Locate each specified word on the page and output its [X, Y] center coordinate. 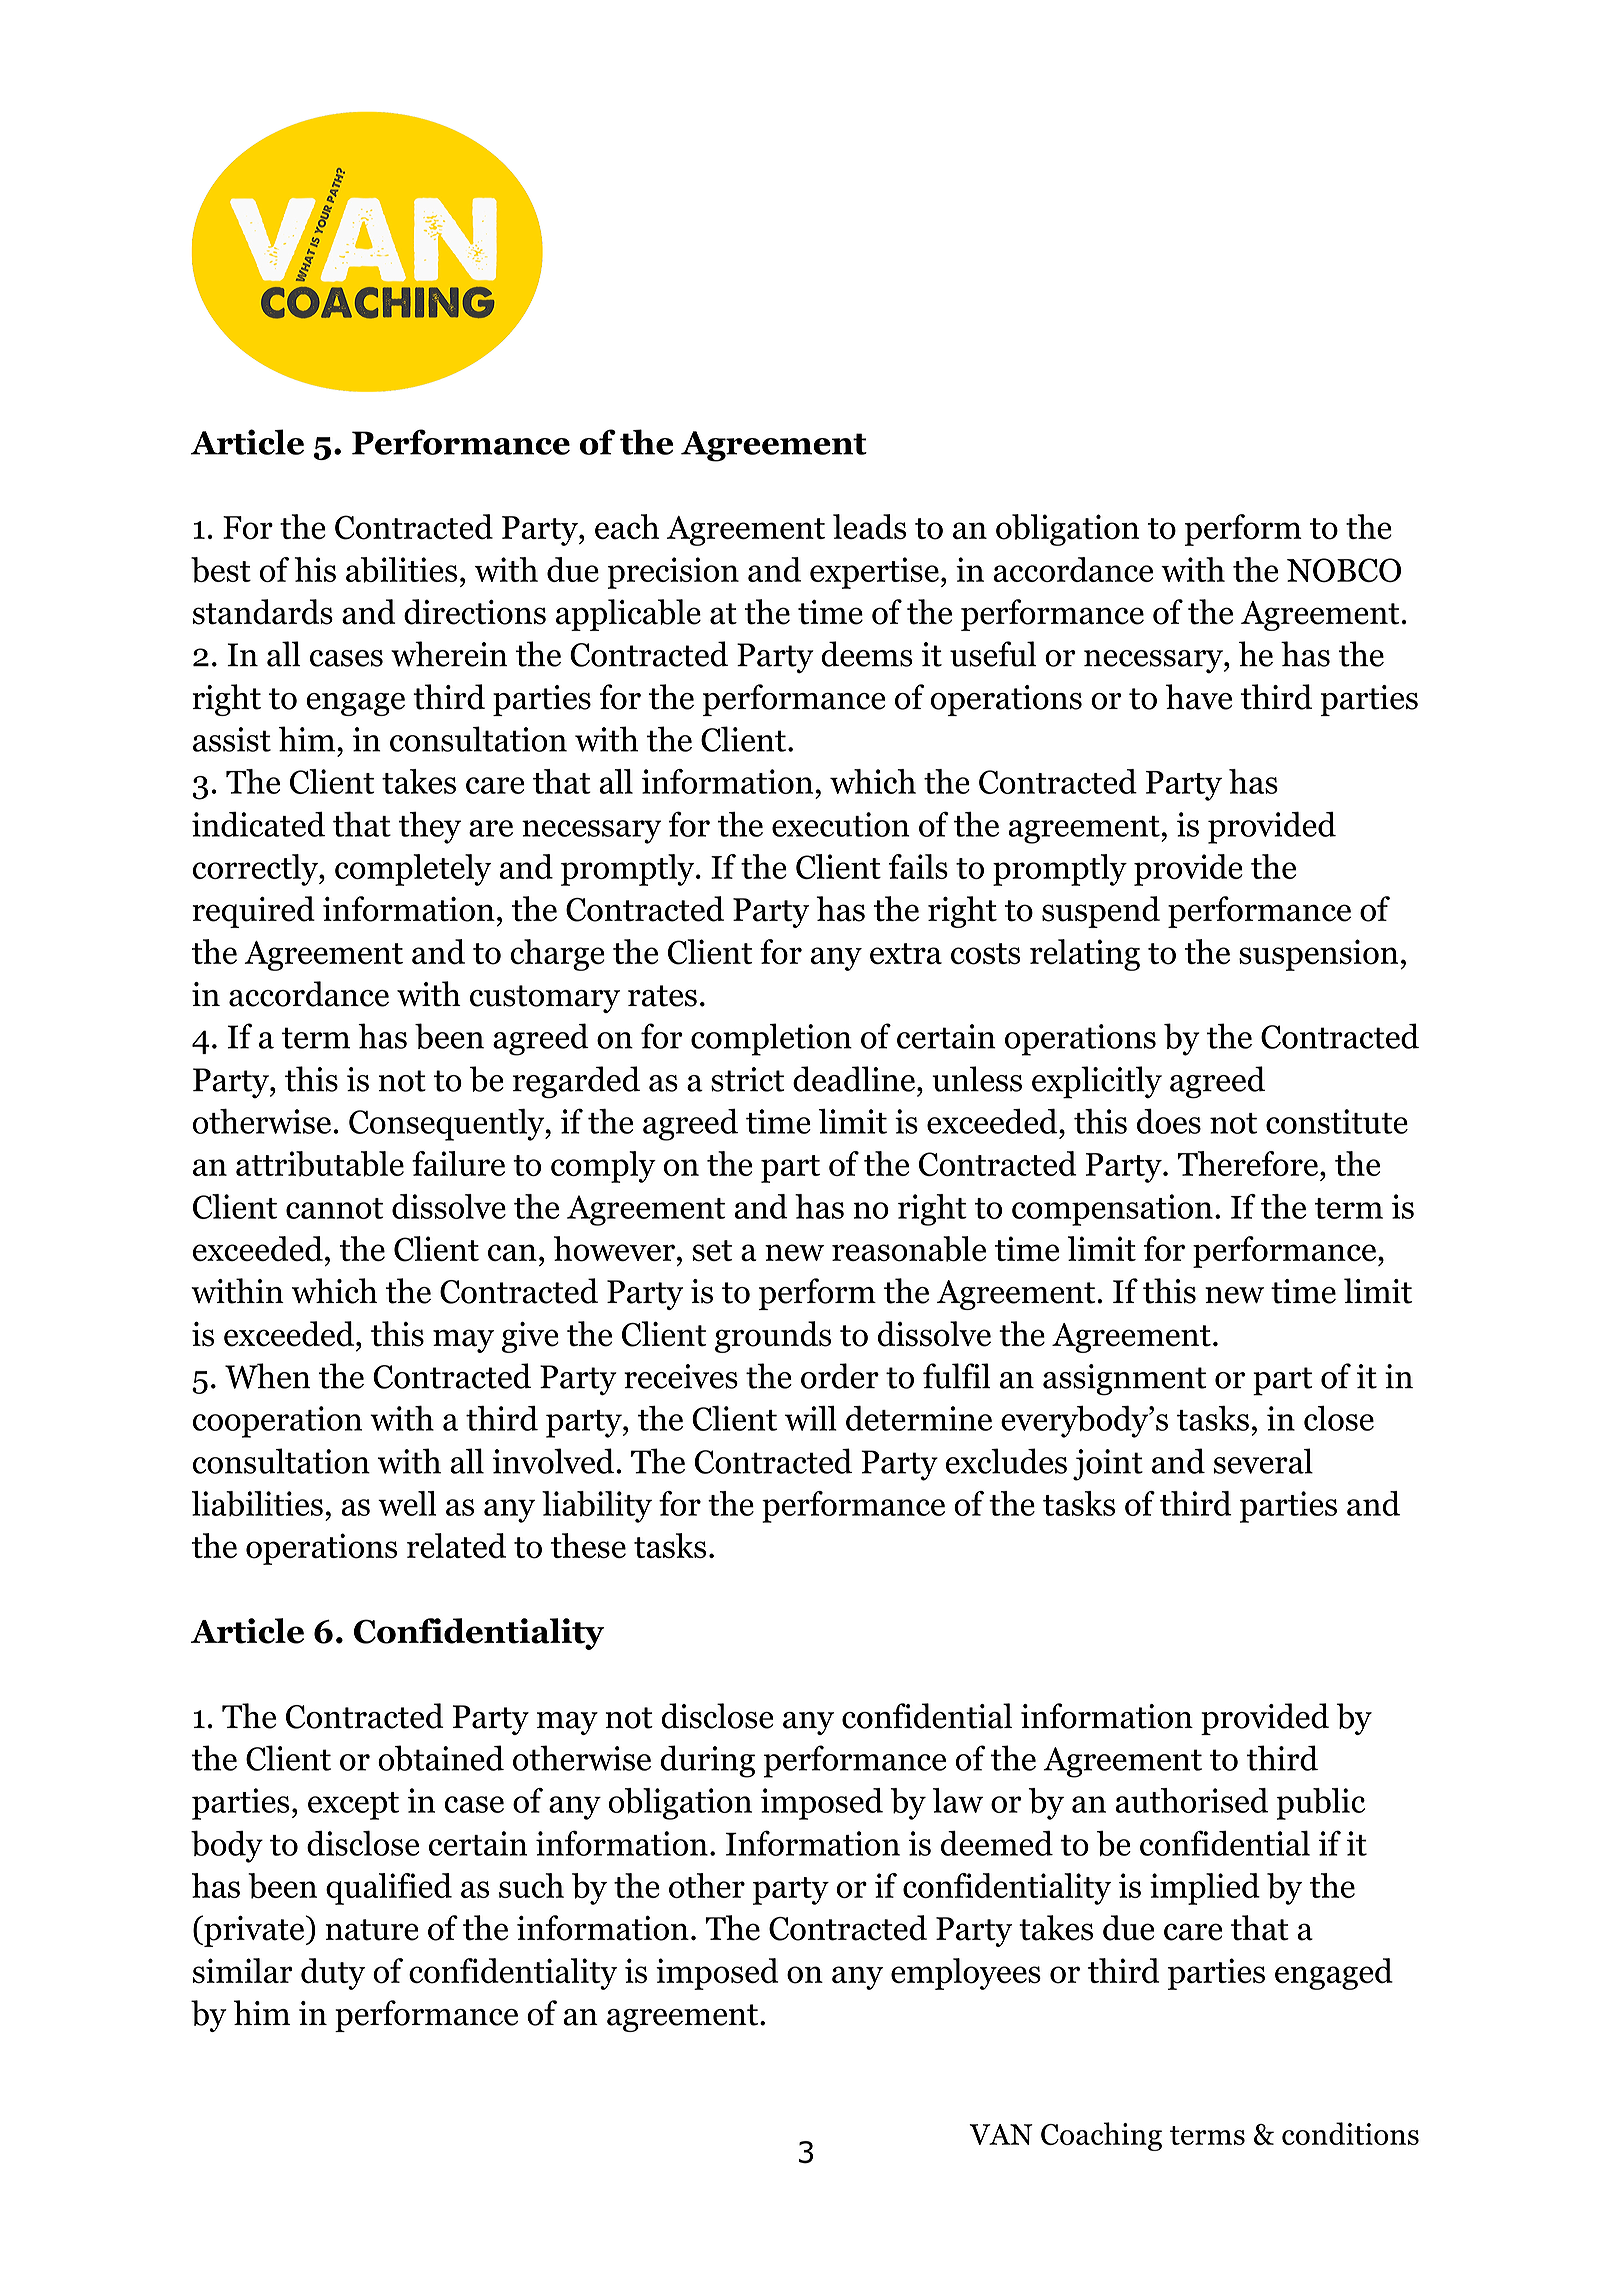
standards [263, 612]
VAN [1001, 2134]
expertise [874, 573]
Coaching [1101, 2136]
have [1199, 697]
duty [333, 1974]
